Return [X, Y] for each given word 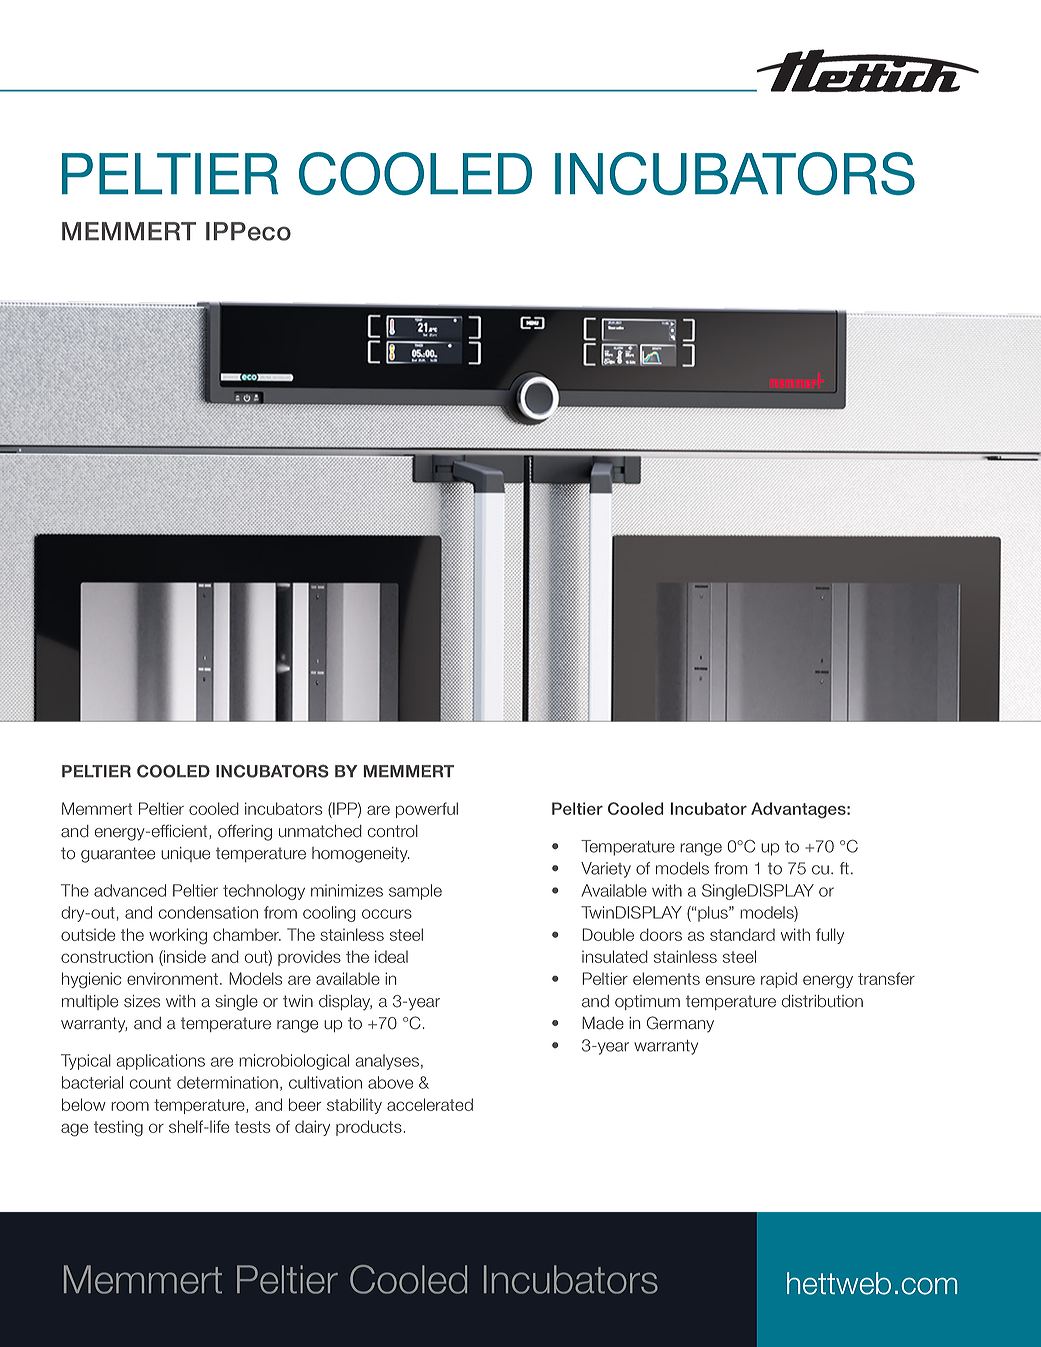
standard [742, 934]
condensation [208, 912]
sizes [142, 1001]
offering [245, 832]
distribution [822, 1001]
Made [603, 1023]
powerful [427, 810]
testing [118, 1128]
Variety [606, 870]
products [370, 1128]
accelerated [430, 1104]
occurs [387, 914]
